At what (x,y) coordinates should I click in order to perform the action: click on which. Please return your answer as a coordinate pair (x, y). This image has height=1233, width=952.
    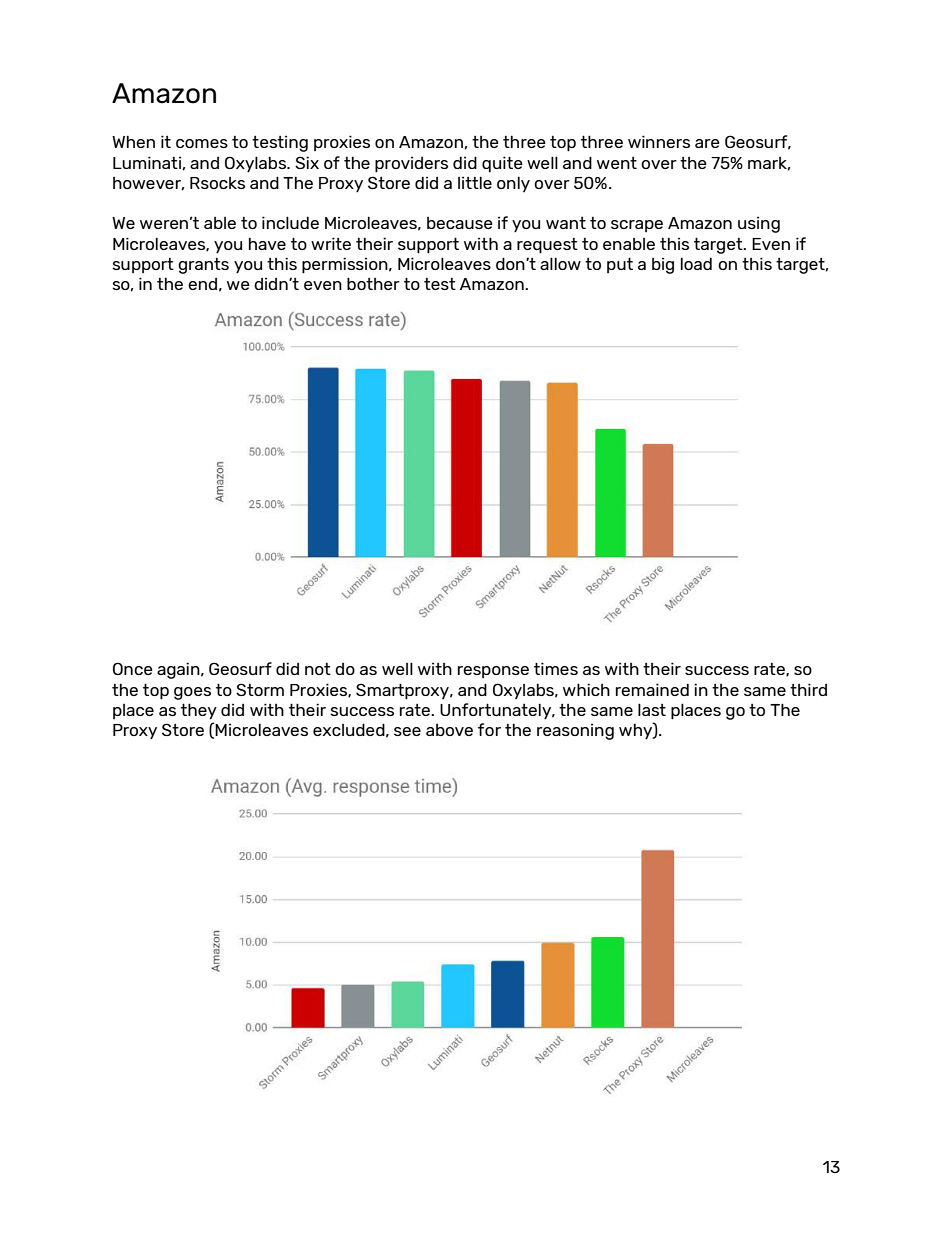
    Looking at the image, I should click on (586, 689).
